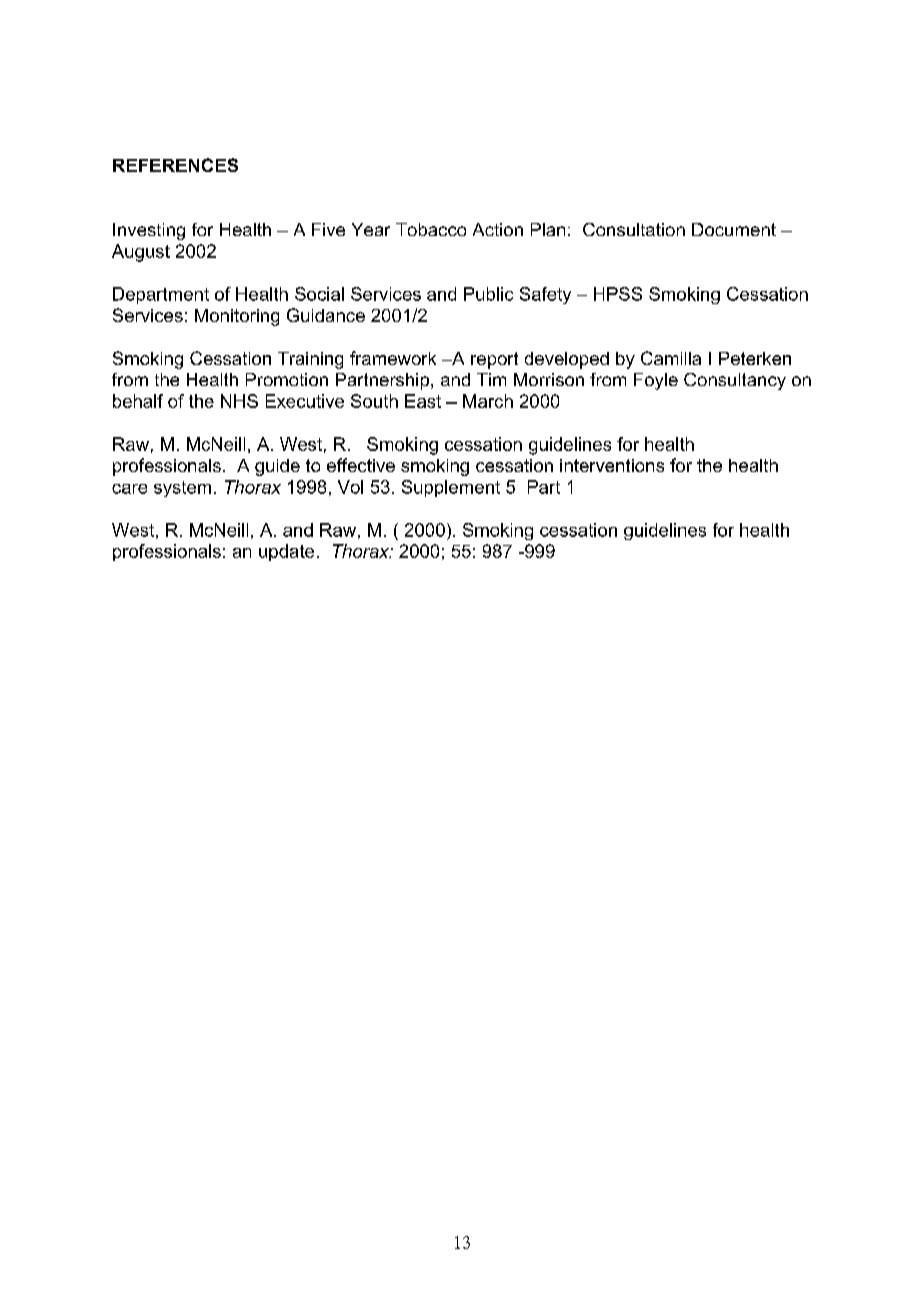  Describe the element at coordinates (734, 229) in the page. I see `Document` at that location.
